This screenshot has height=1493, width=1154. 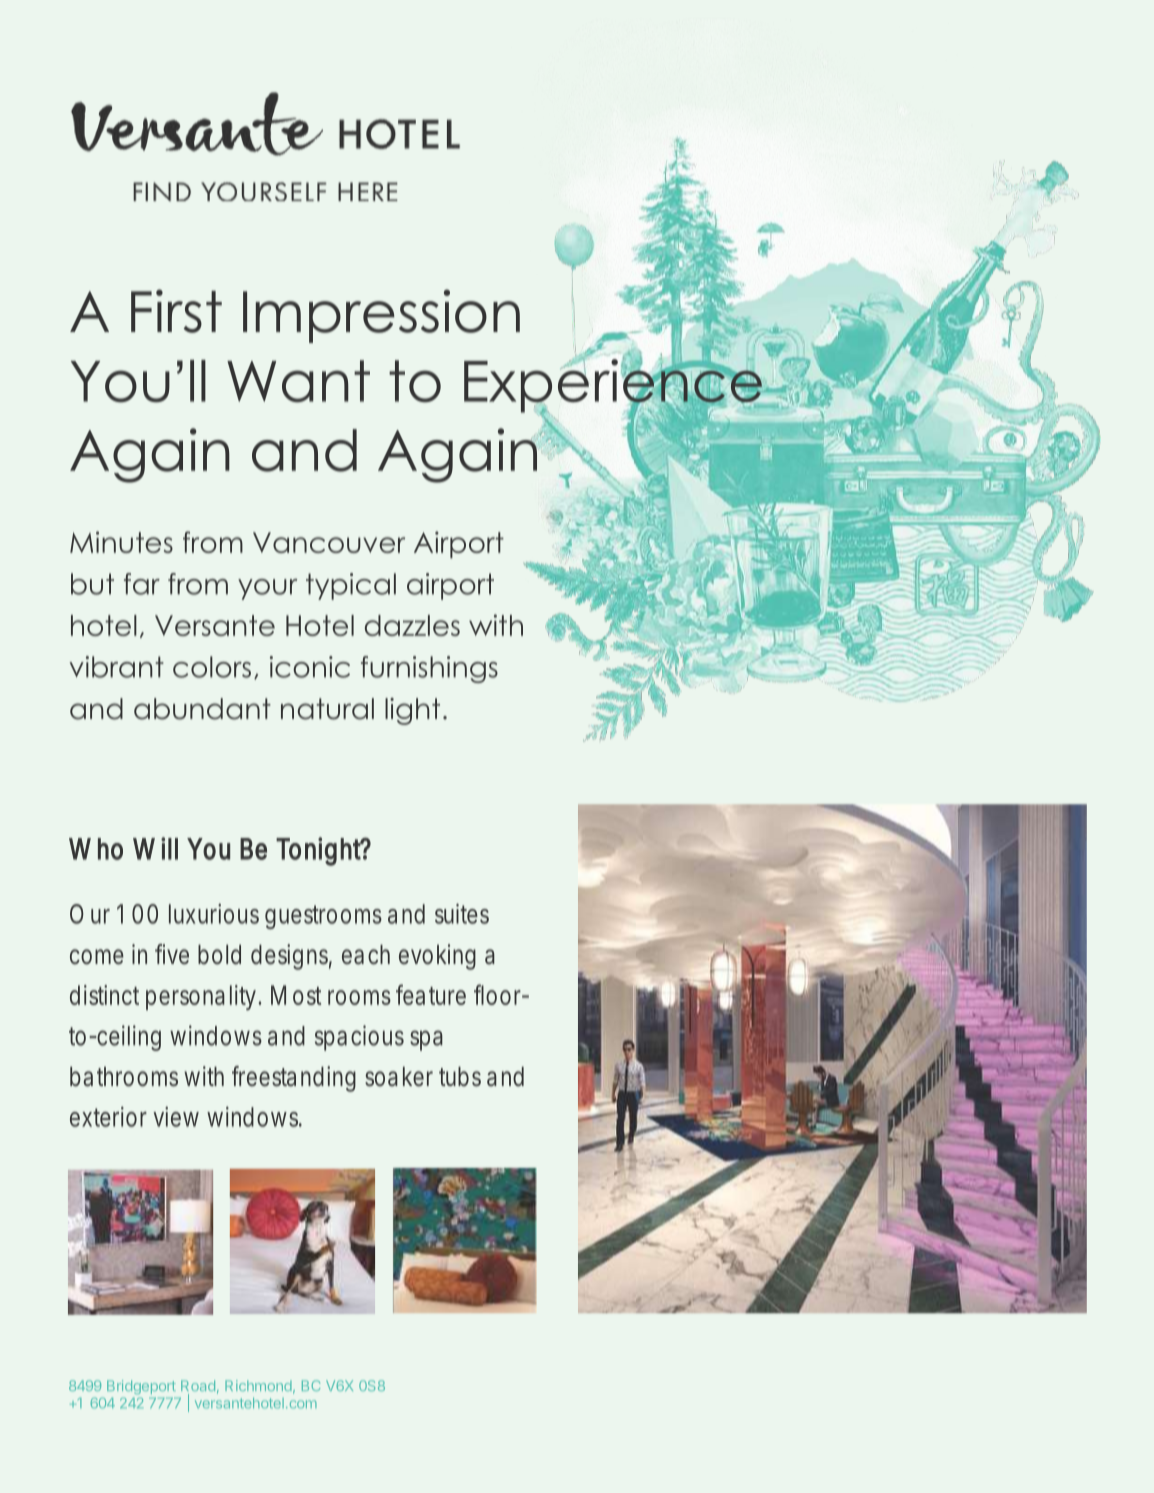 I want to click on each, so click(x=366, y=955).
